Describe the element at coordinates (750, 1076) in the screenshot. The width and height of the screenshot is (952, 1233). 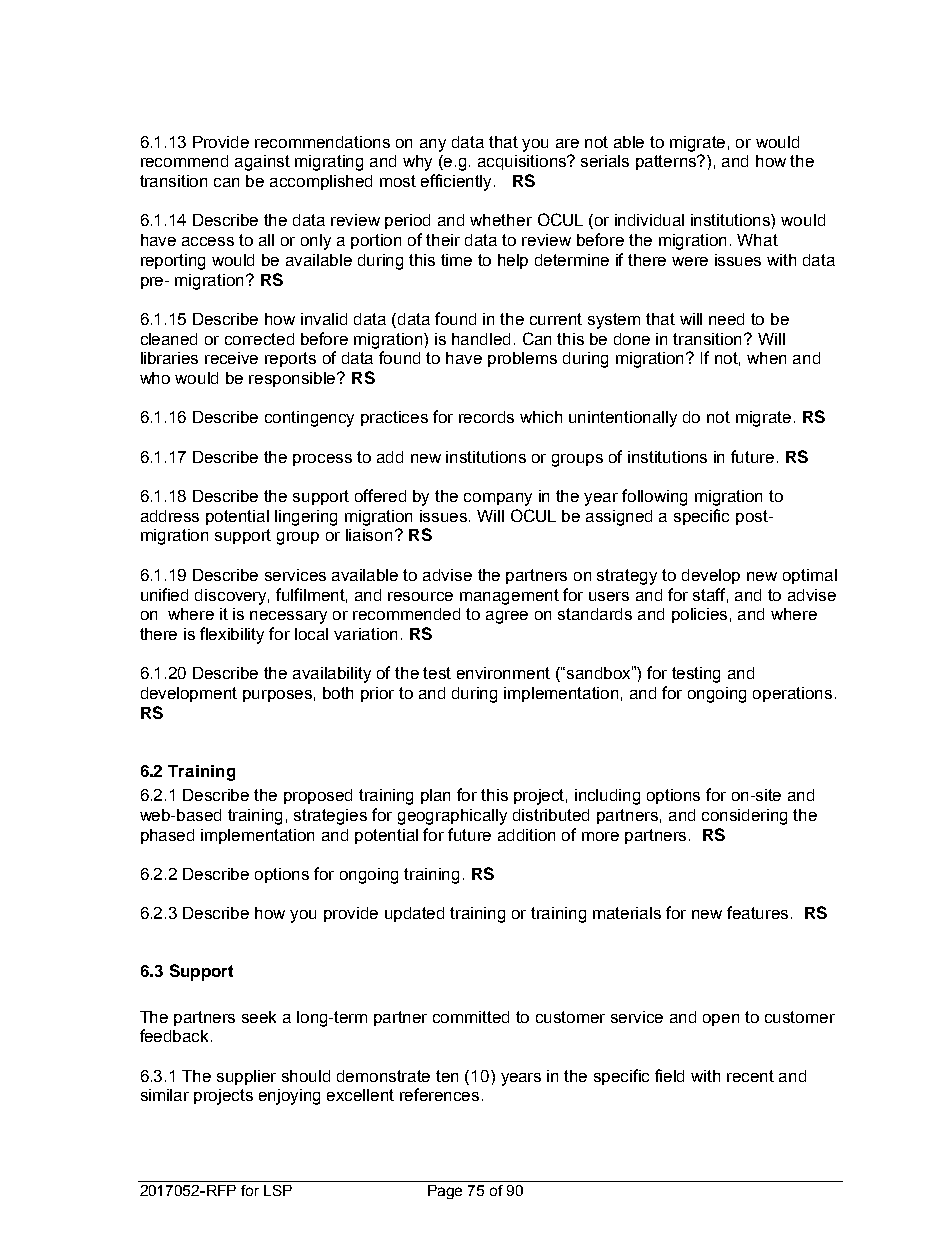
I see `recent` at that location.
